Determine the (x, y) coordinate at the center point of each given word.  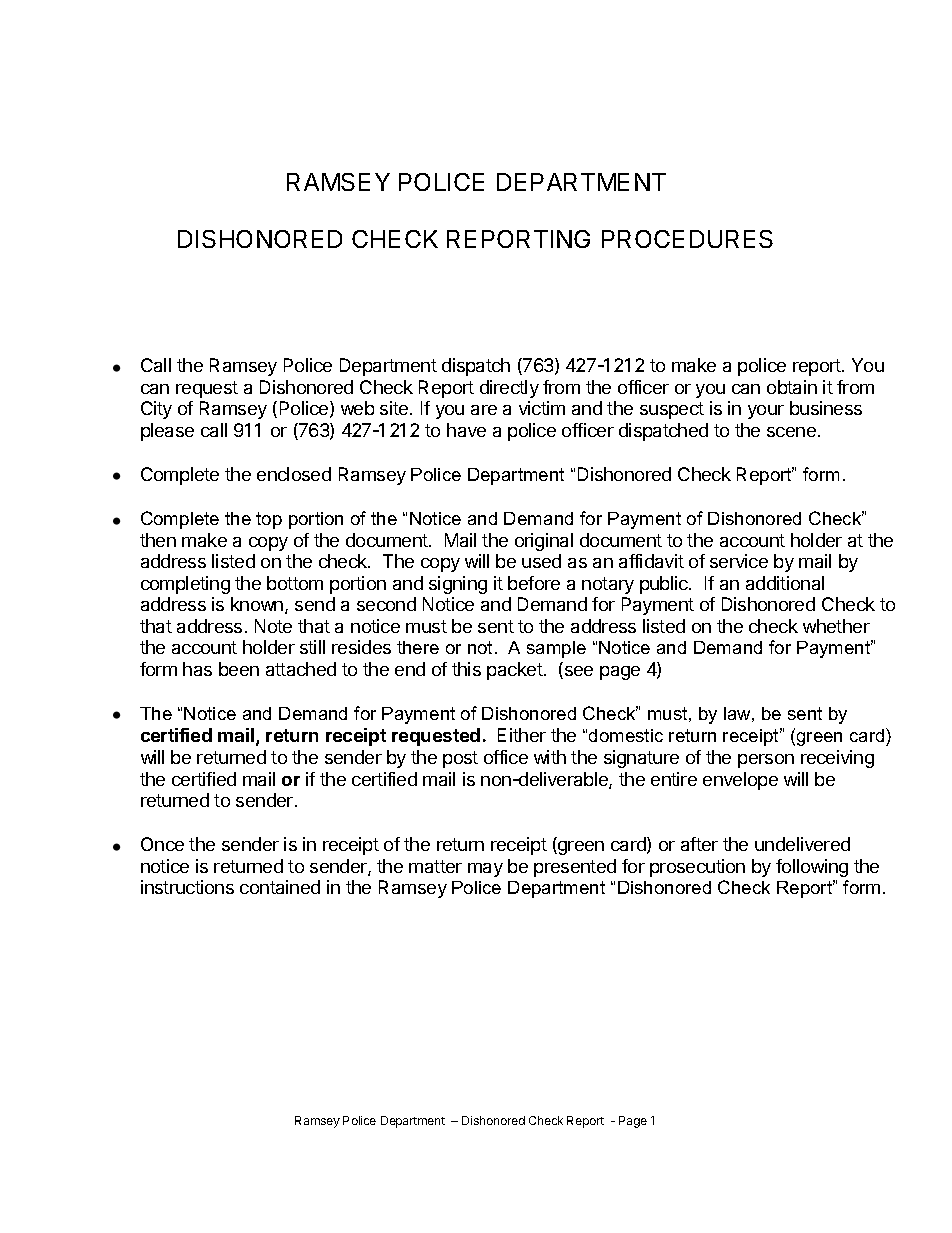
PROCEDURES (687, 239)
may (485, 870)
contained (280, 887)
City (156, 410)
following (812, 868)
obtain (792, 387)
